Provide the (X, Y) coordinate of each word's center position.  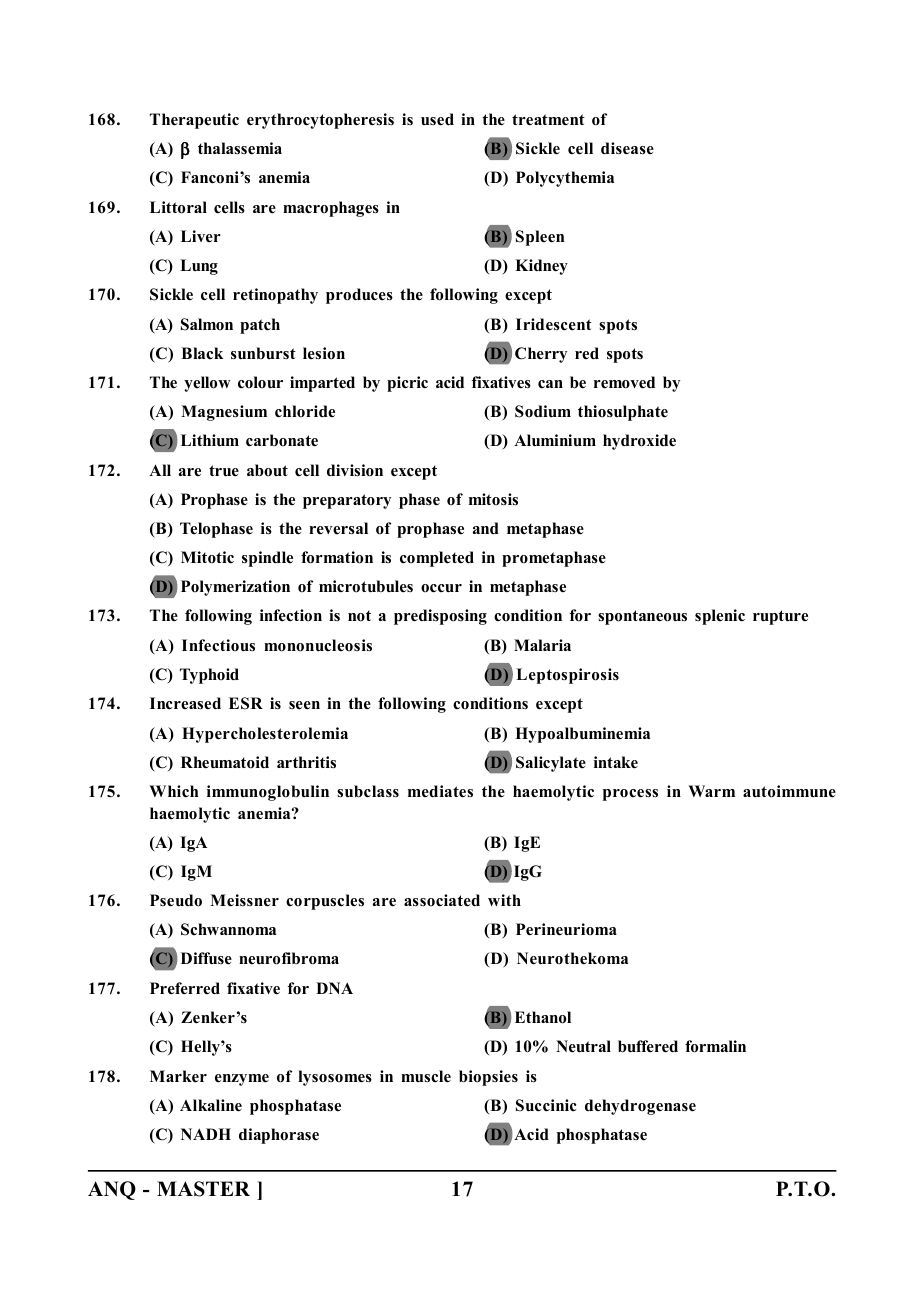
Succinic (546, 1105)
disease (627, 148)
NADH (206, 1134)
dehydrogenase (640, 1107)
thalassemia (240, 148)
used (437, 119)
